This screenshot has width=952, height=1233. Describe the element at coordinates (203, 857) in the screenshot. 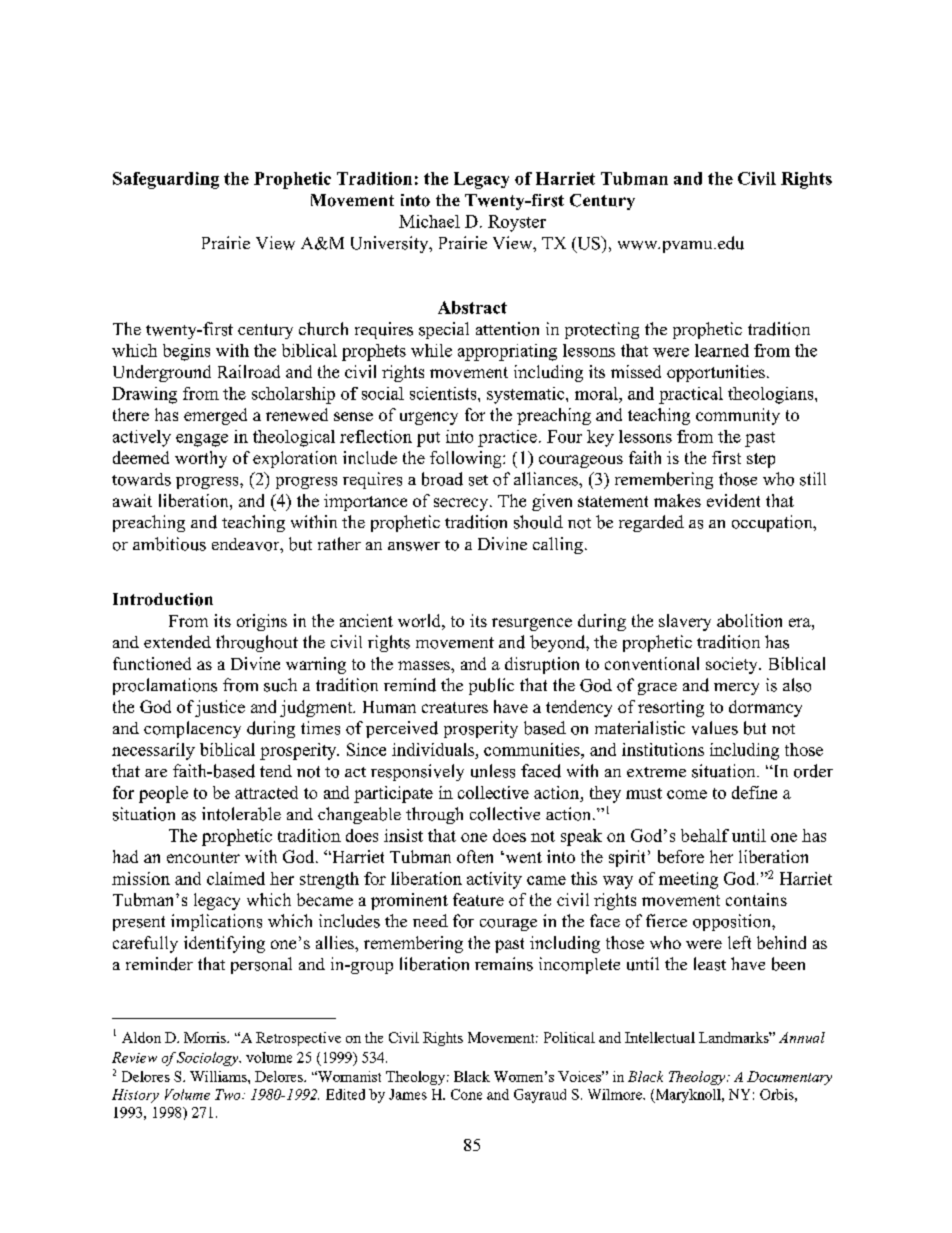

I see `encounter` at that location.
